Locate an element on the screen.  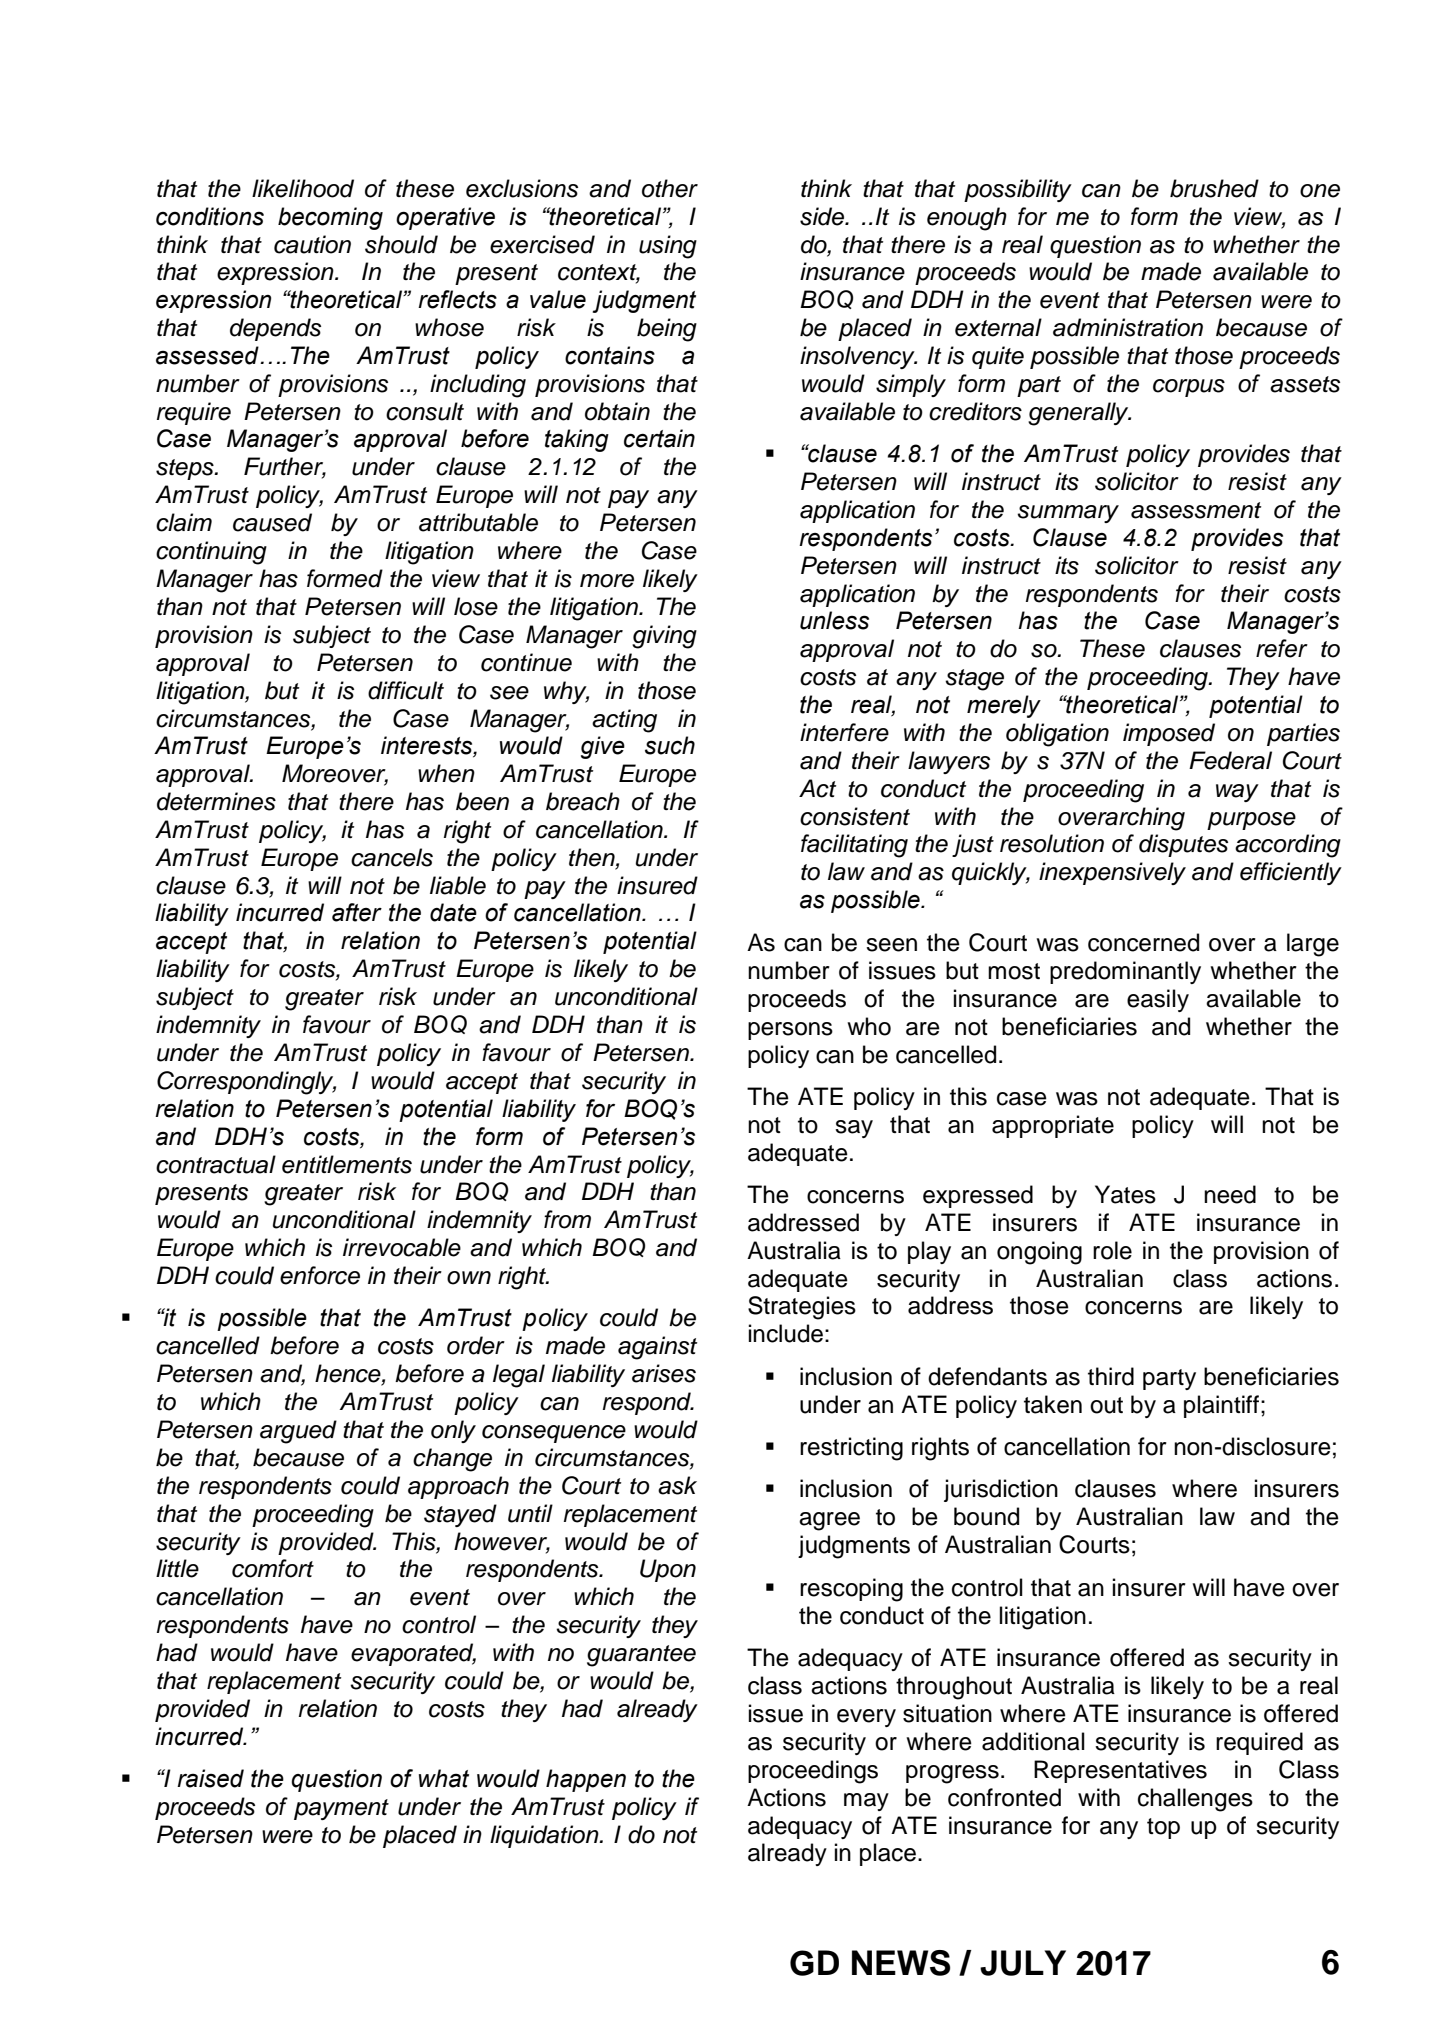
way is located at coordinates (1237, 793).
